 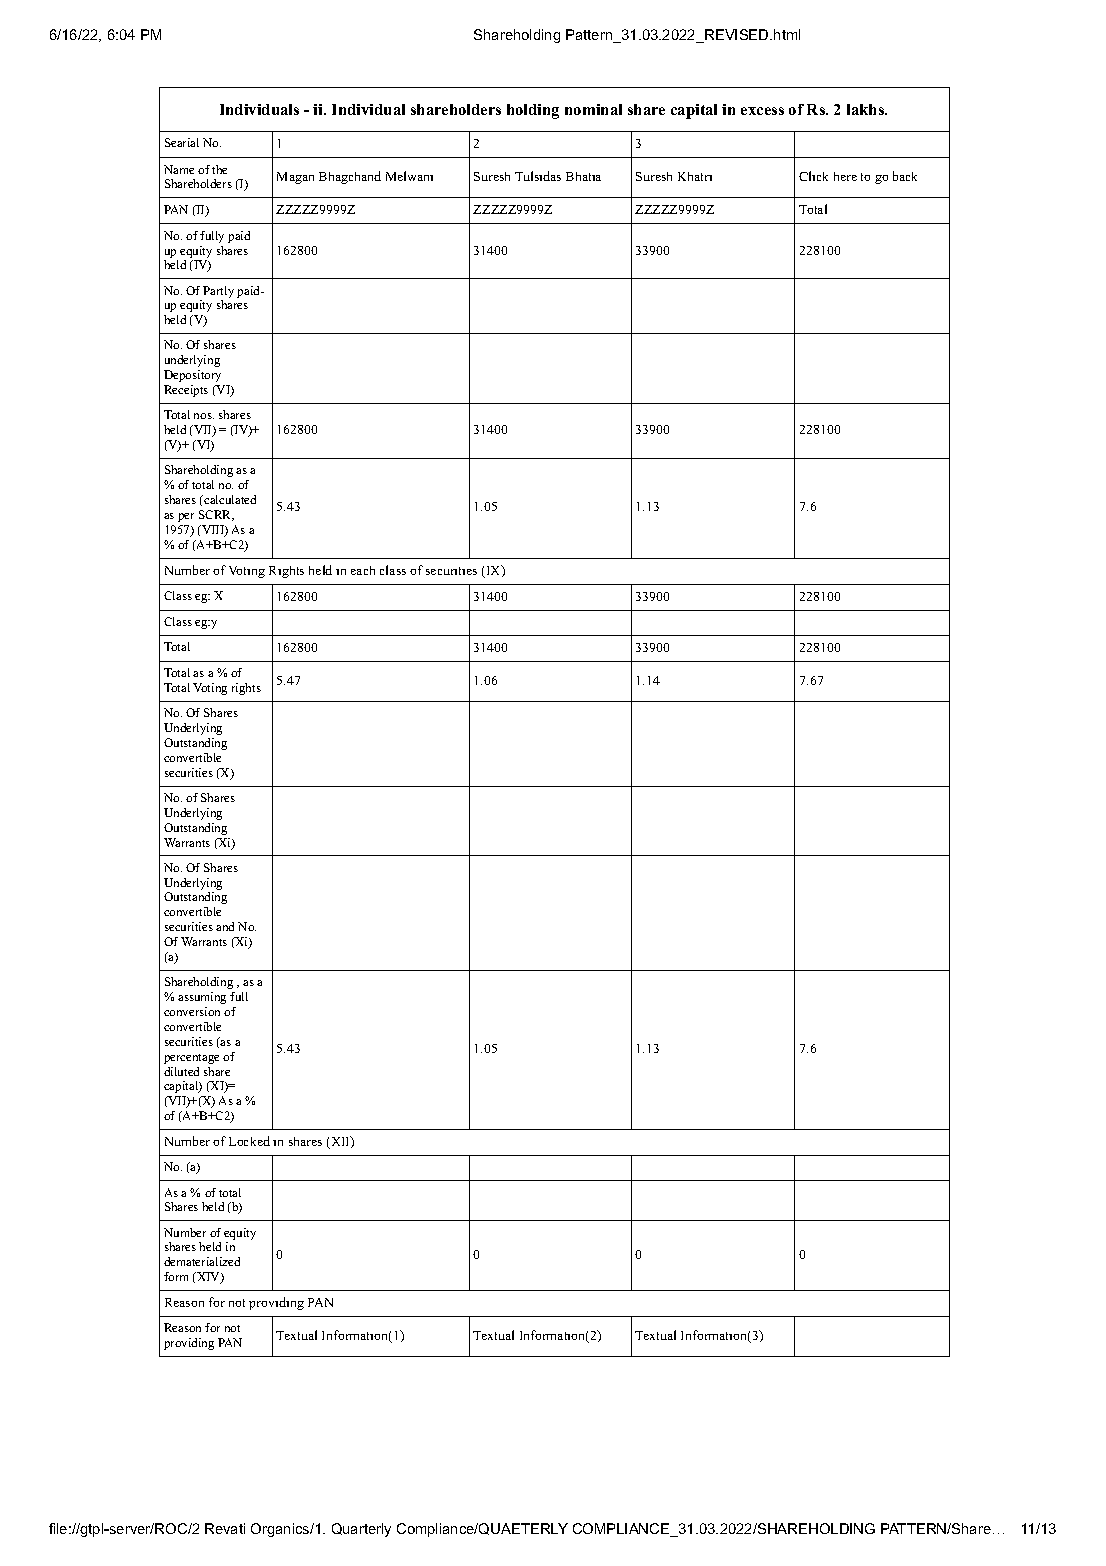 I want to click on Quarterly, so click(x=361, y=1530).
